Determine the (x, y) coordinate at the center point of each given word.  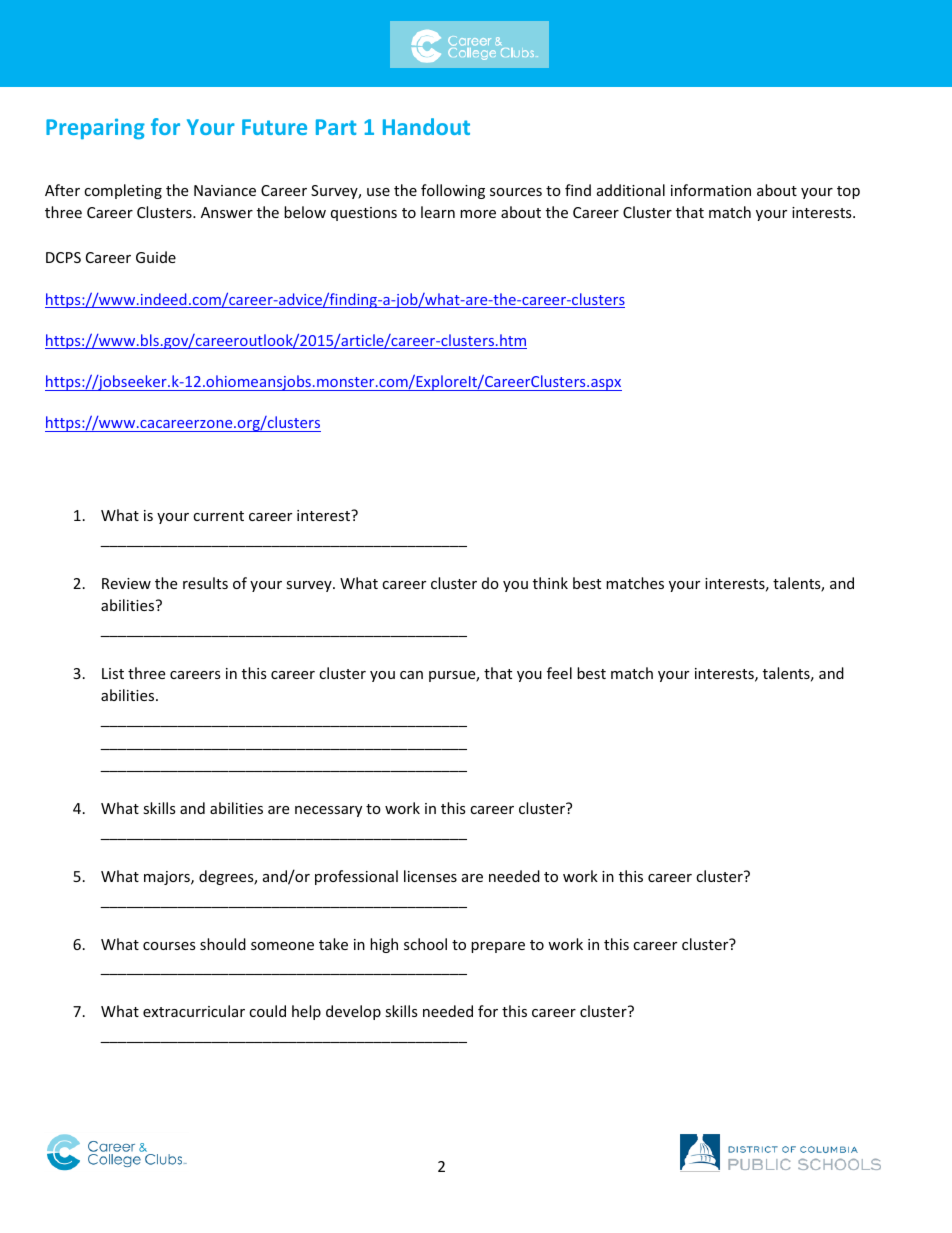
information (711, 190)
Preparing (95, 128)
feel (559, 673)
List (113, 673)
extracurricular (194, 1011)
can (411, 675)
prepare (498, 947)
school (425, 944)
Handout (426, 126)
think (550, 583)
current (218, 516)
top (848, 192)
